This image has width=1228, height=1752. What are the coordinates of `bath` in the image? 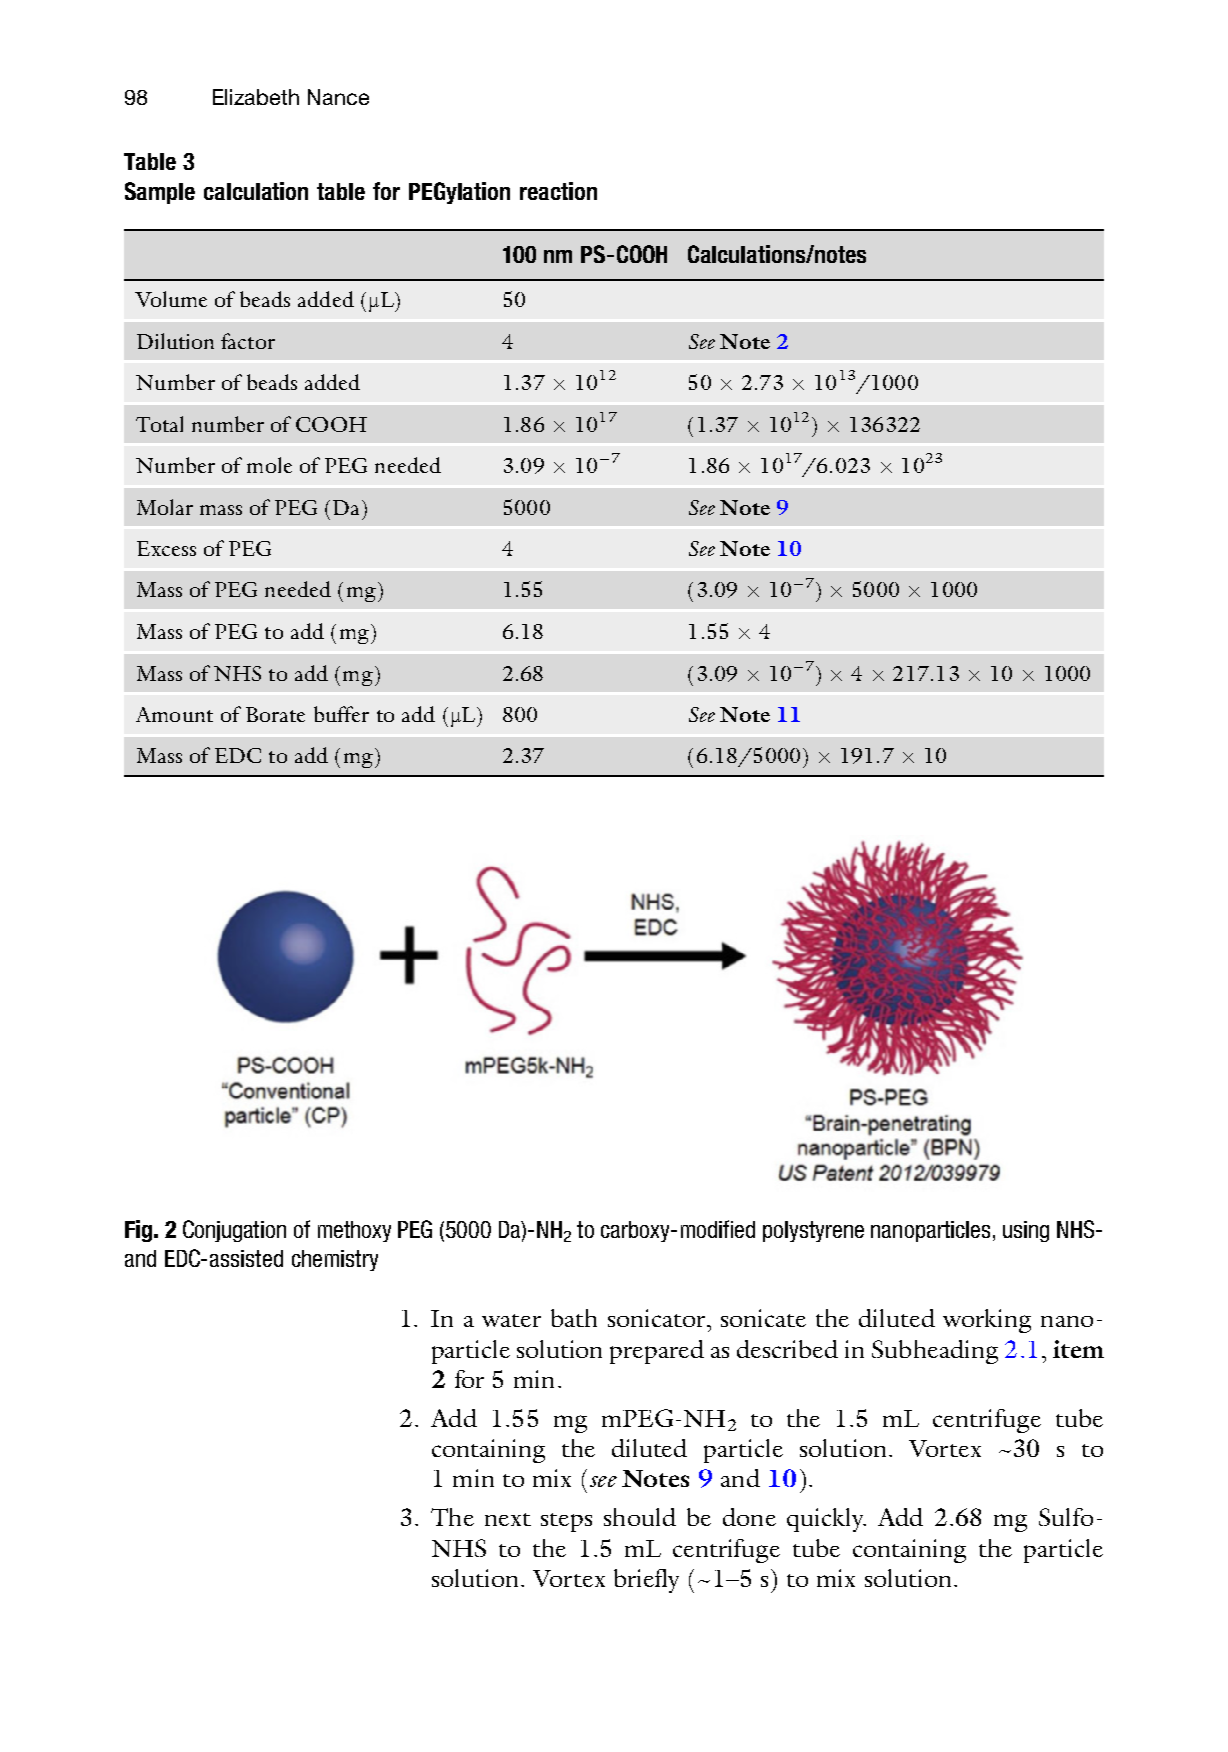 It's located at (574, 1318).
